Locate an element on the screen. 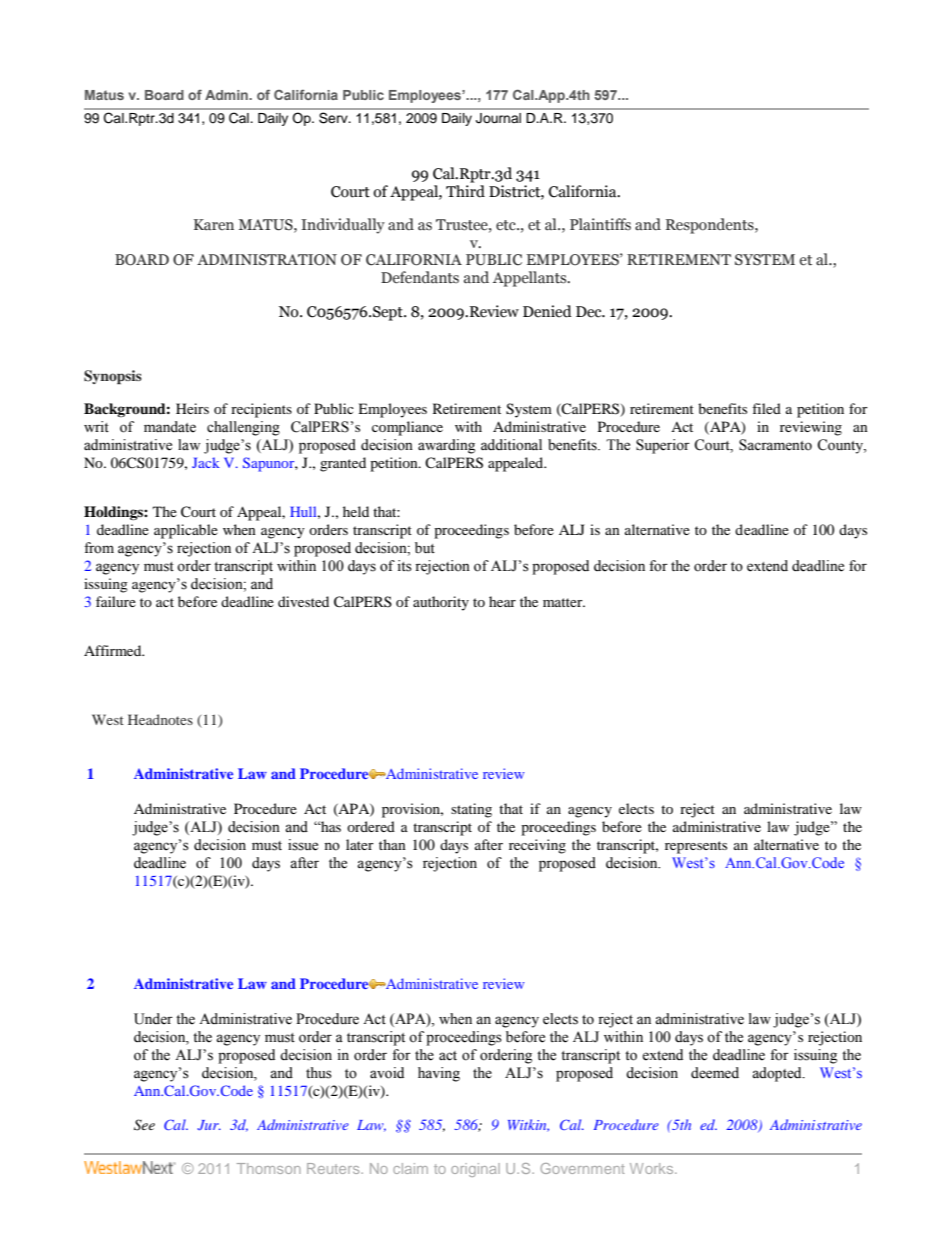 Image resolution: width=952 pixels, height=1233 pixels. authority is located at coordinates (441, 603).
